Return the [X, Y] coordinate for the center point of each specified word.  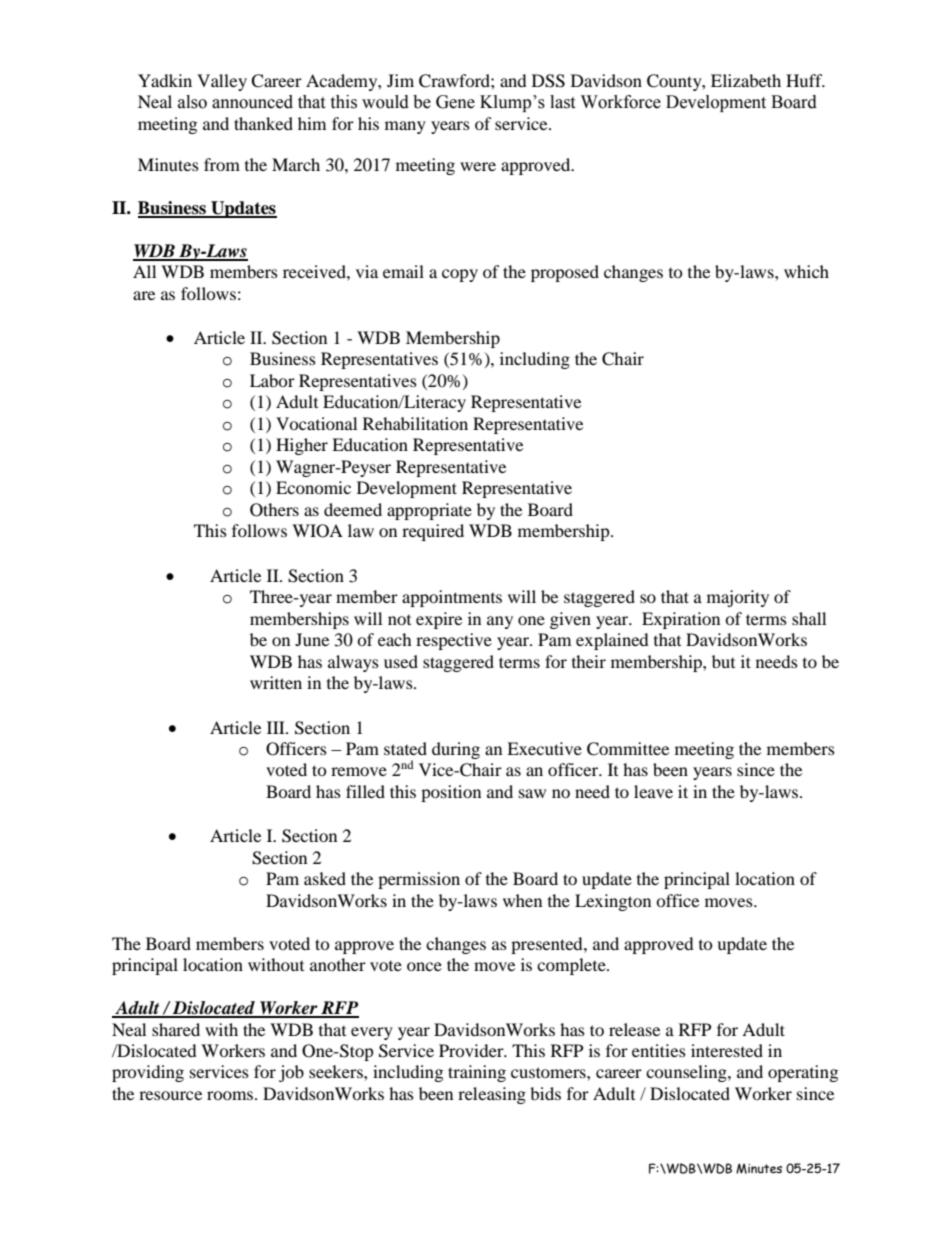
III [277, 727]
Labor [272, 380]
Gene [455, 102]
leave [653, 791]
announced [252, 102]
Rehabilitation [415, 423]
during [456, 750]
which [806, 271]
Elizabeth [746, 80]
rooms [231, 1095]
